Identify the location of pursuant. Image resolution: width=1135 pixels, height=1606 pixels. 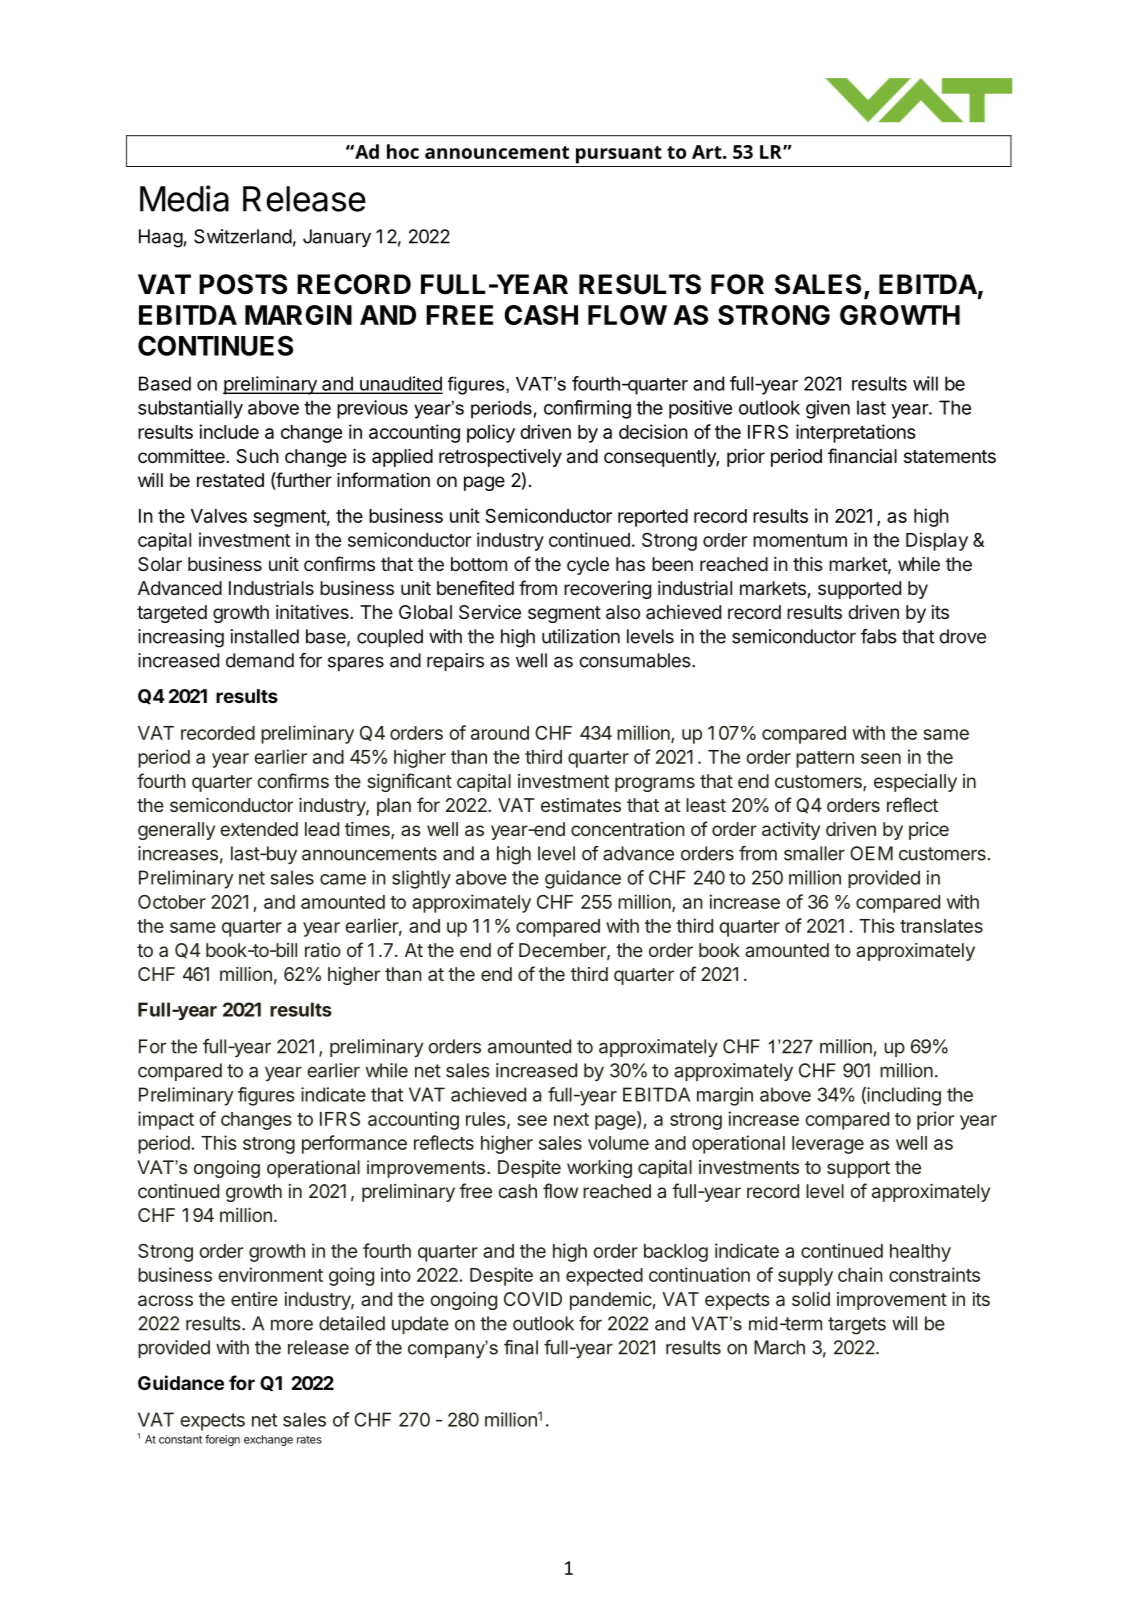
(619, 155).
